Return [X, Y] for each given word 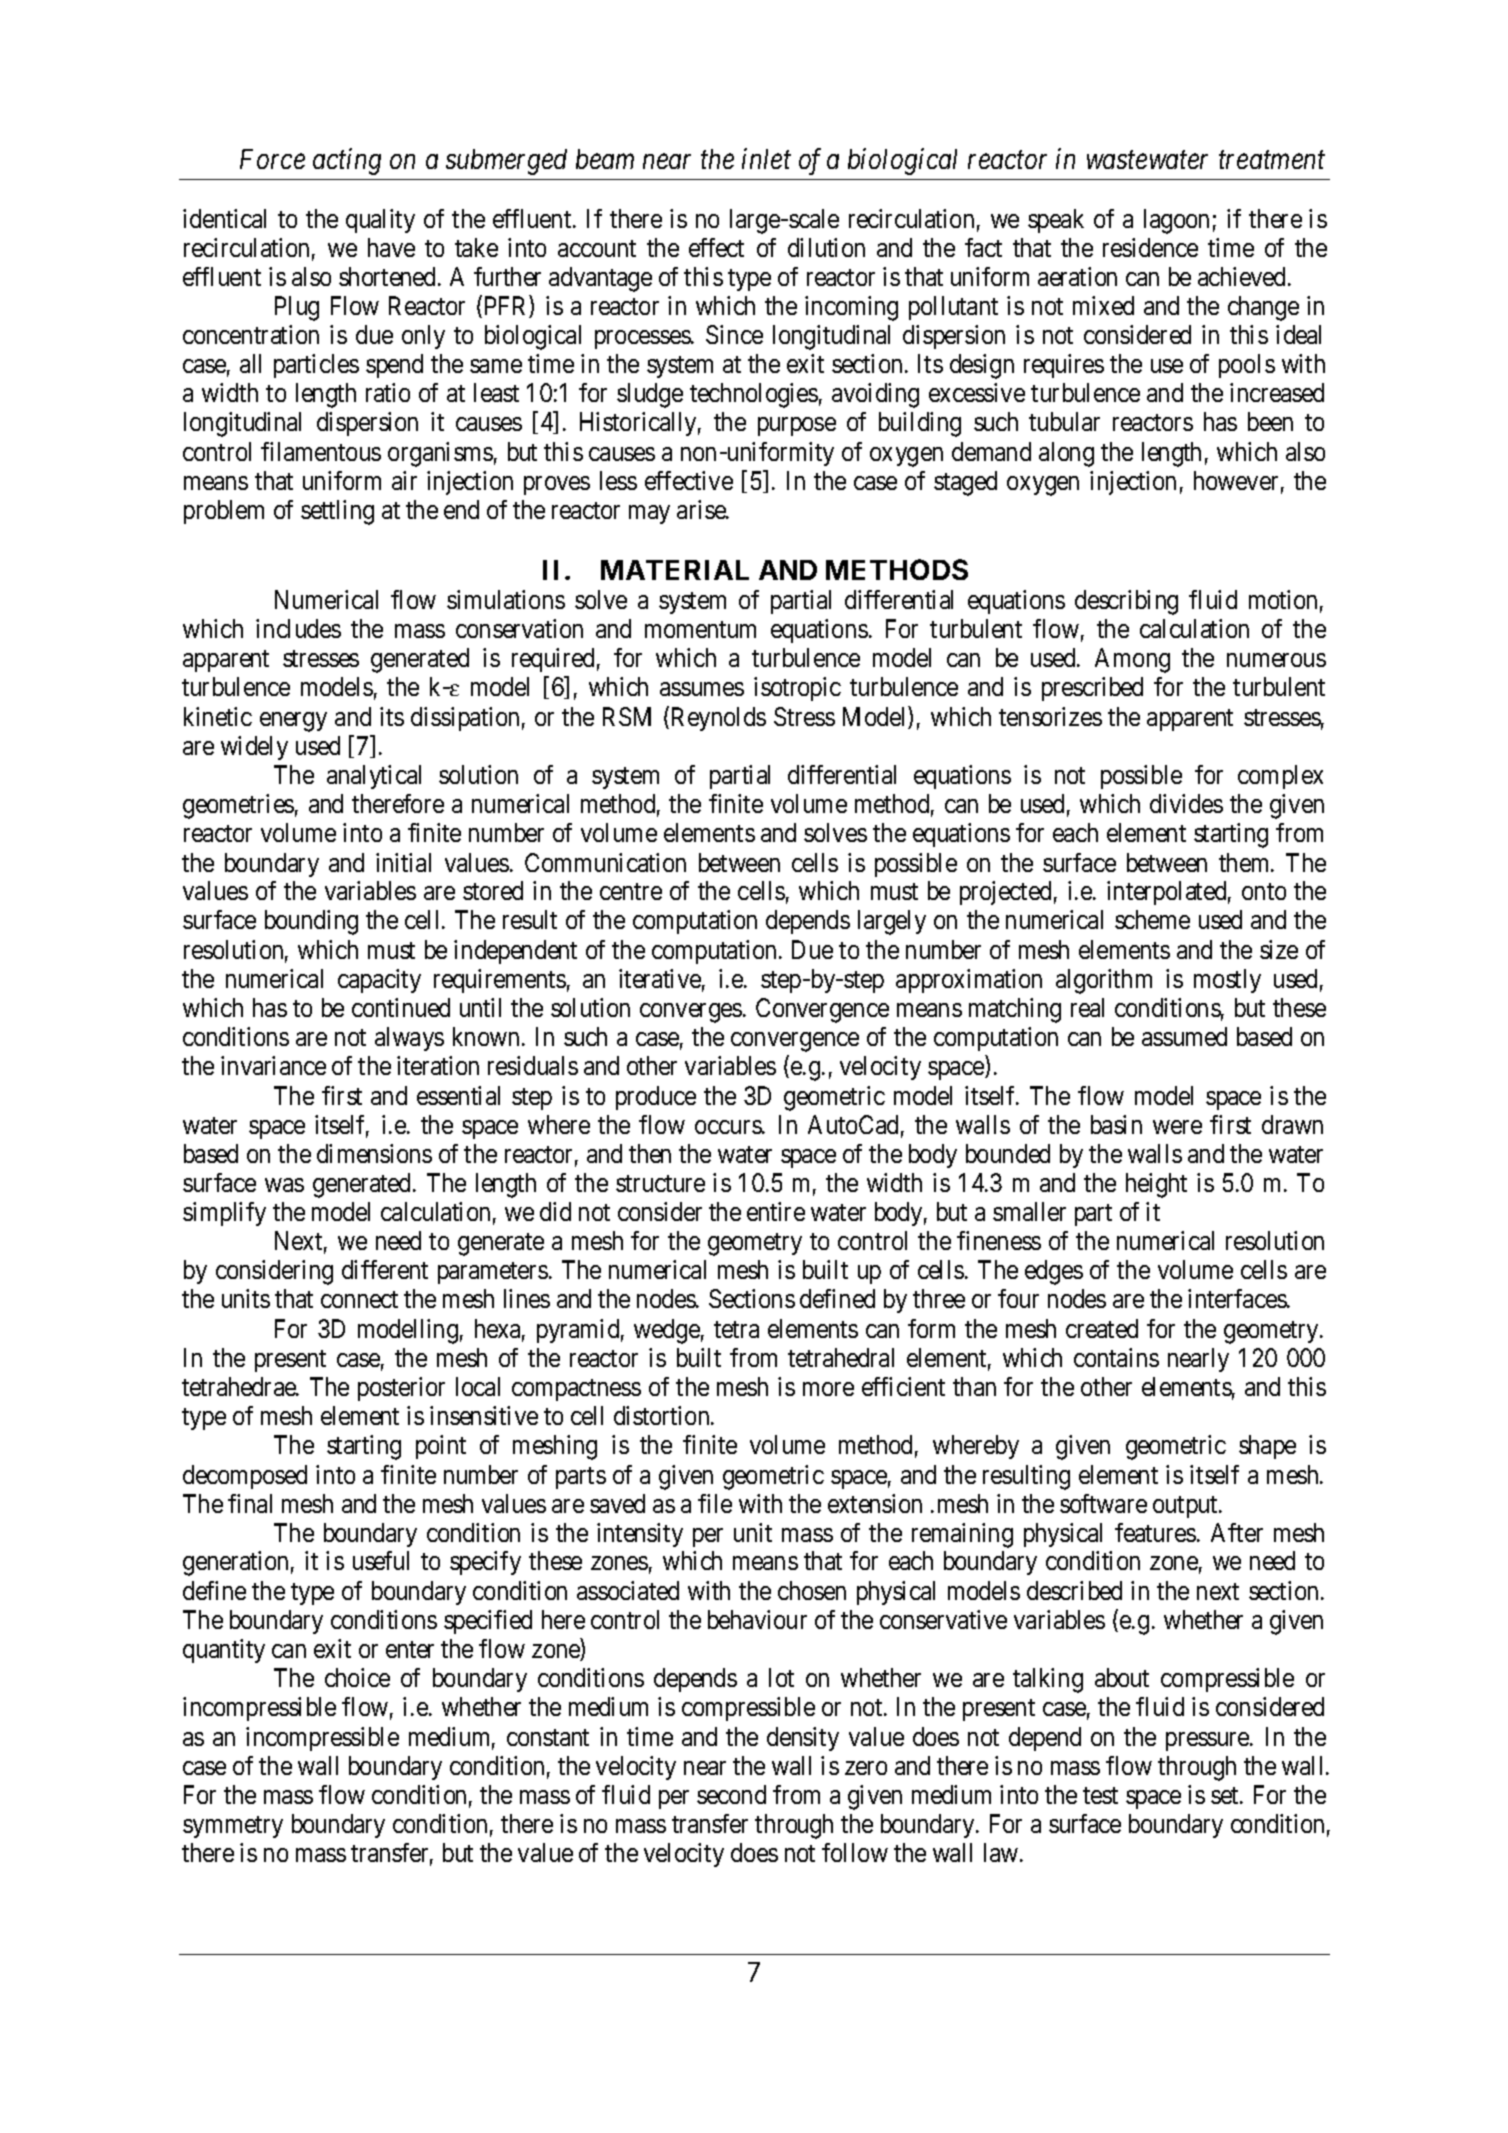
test [1100, 1795]
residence [1150, 247]
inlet [766, 158]
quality [380, 221]
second [731, 1794]
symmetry [233, 1827]
